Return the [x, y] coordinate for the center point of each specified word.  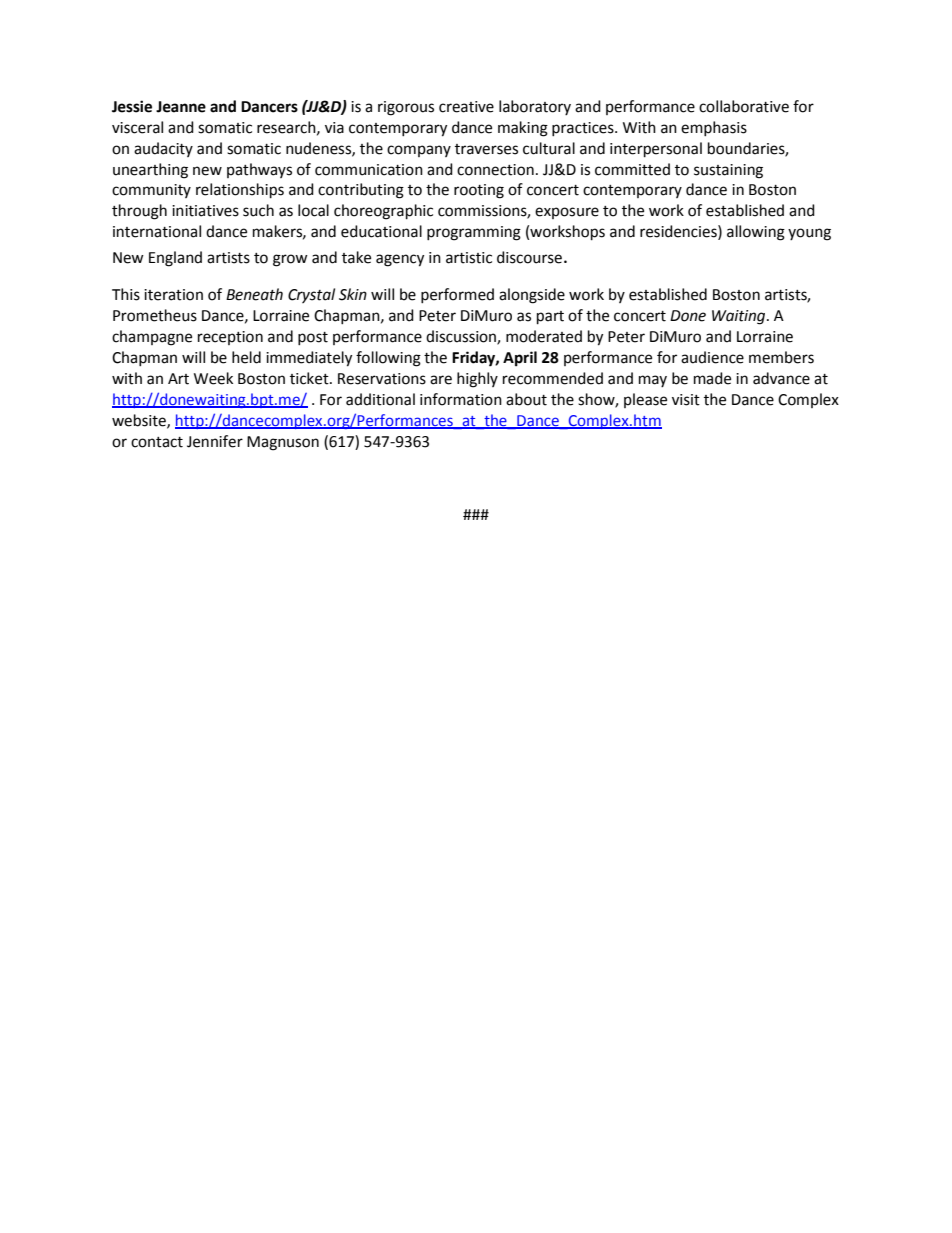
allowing [756, 233]
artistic [469, 258]
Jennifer [215, 441]
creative [466, 107]
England [175, 259]
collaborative [744, 106]
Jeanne [181, 107]
